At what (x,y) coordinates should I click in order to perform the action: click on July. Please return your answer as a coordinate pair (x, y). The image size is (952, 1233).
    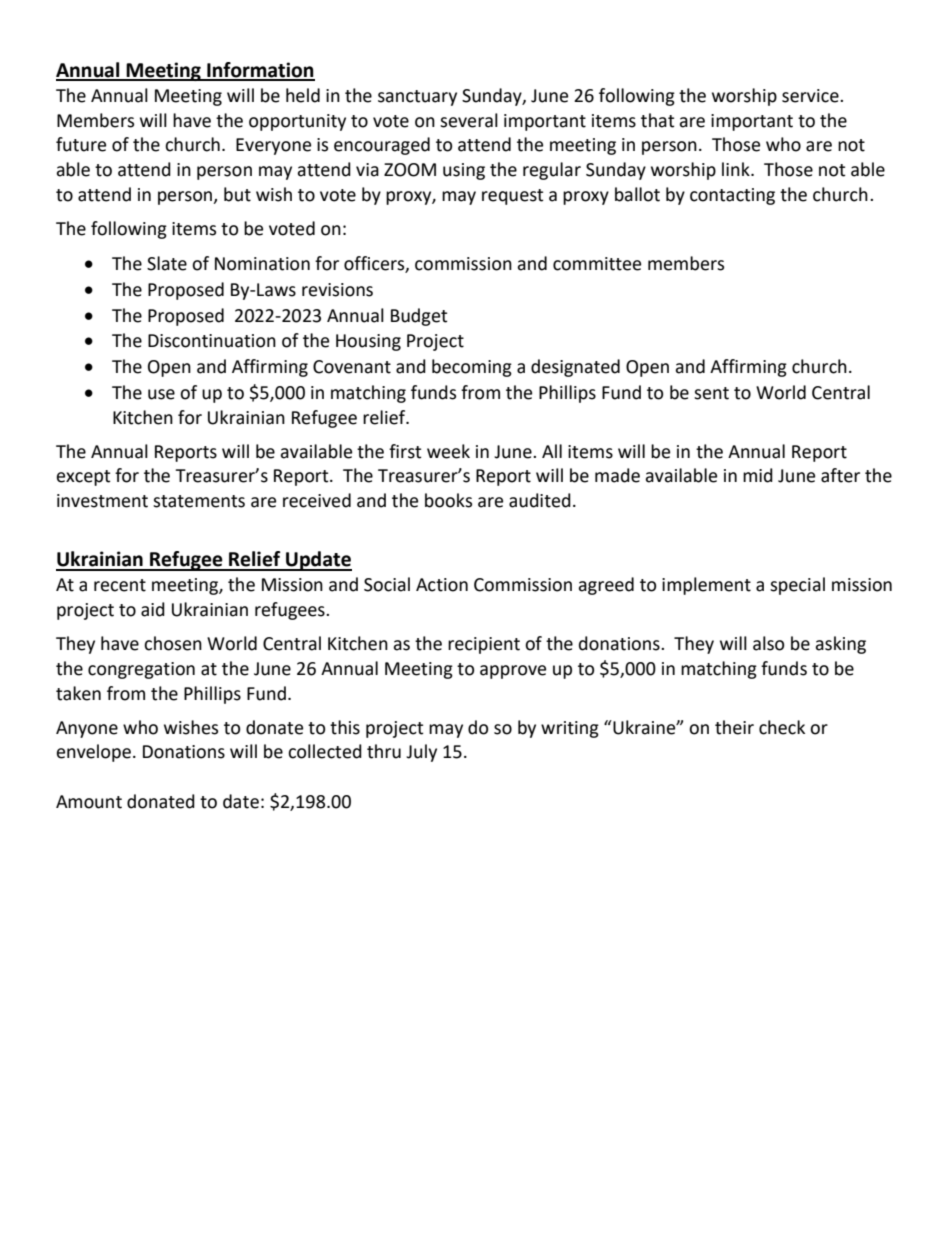
    Looking at the image, I should click on (421, 753).
